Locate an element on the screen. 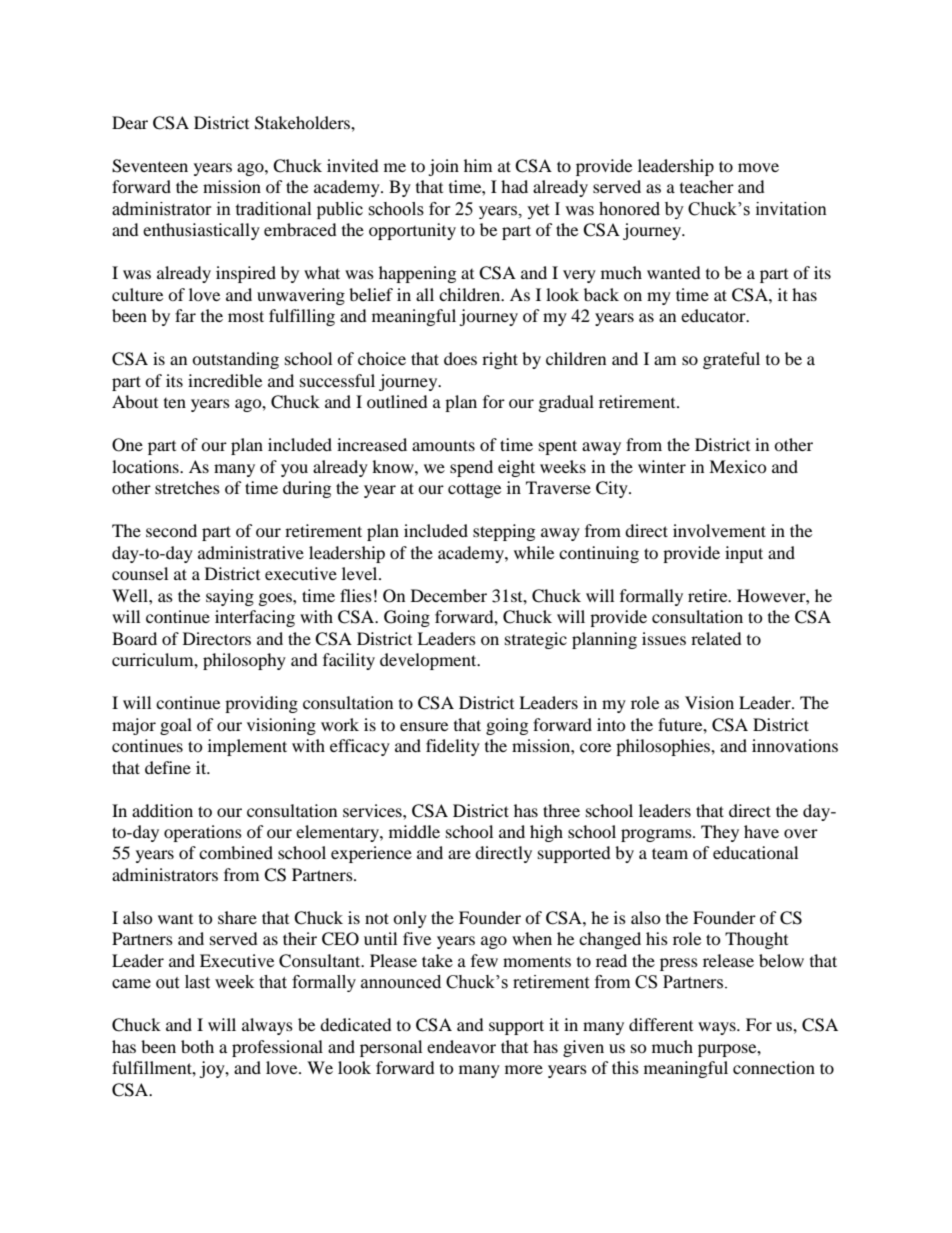 Image resolution: width=952 pixels, height=1233 pixels. grateful is located at coordinates (731, 360).
